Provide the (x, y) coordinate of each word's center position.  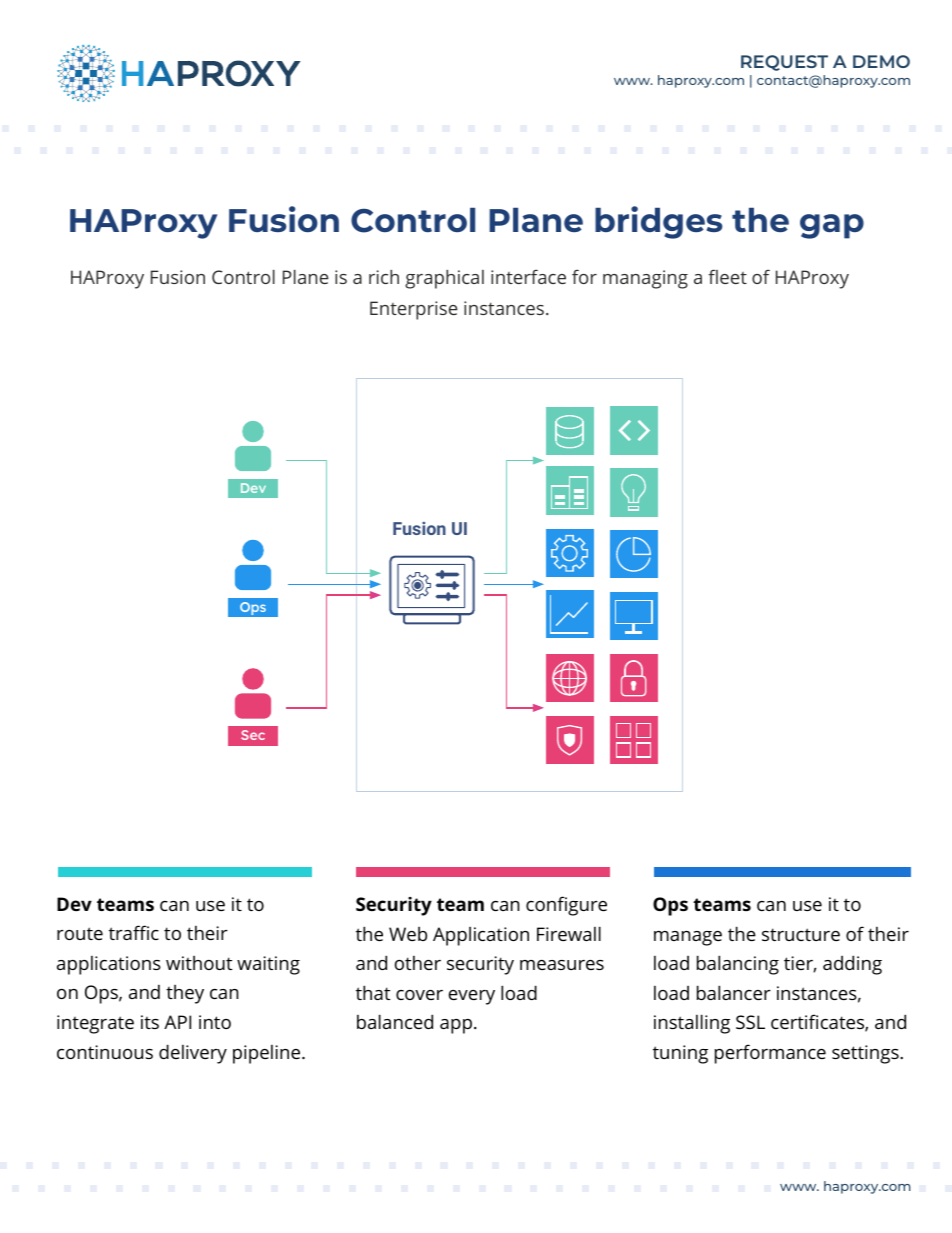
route (80, 933)
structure (801, 934)
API (177, 1022)
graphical (444, 279)
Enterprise (414, 310)
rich (384, 277)
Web (408, 934)
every (472, 997)
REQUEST (784, 63)
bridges (659, 222)
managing (645, 279)
